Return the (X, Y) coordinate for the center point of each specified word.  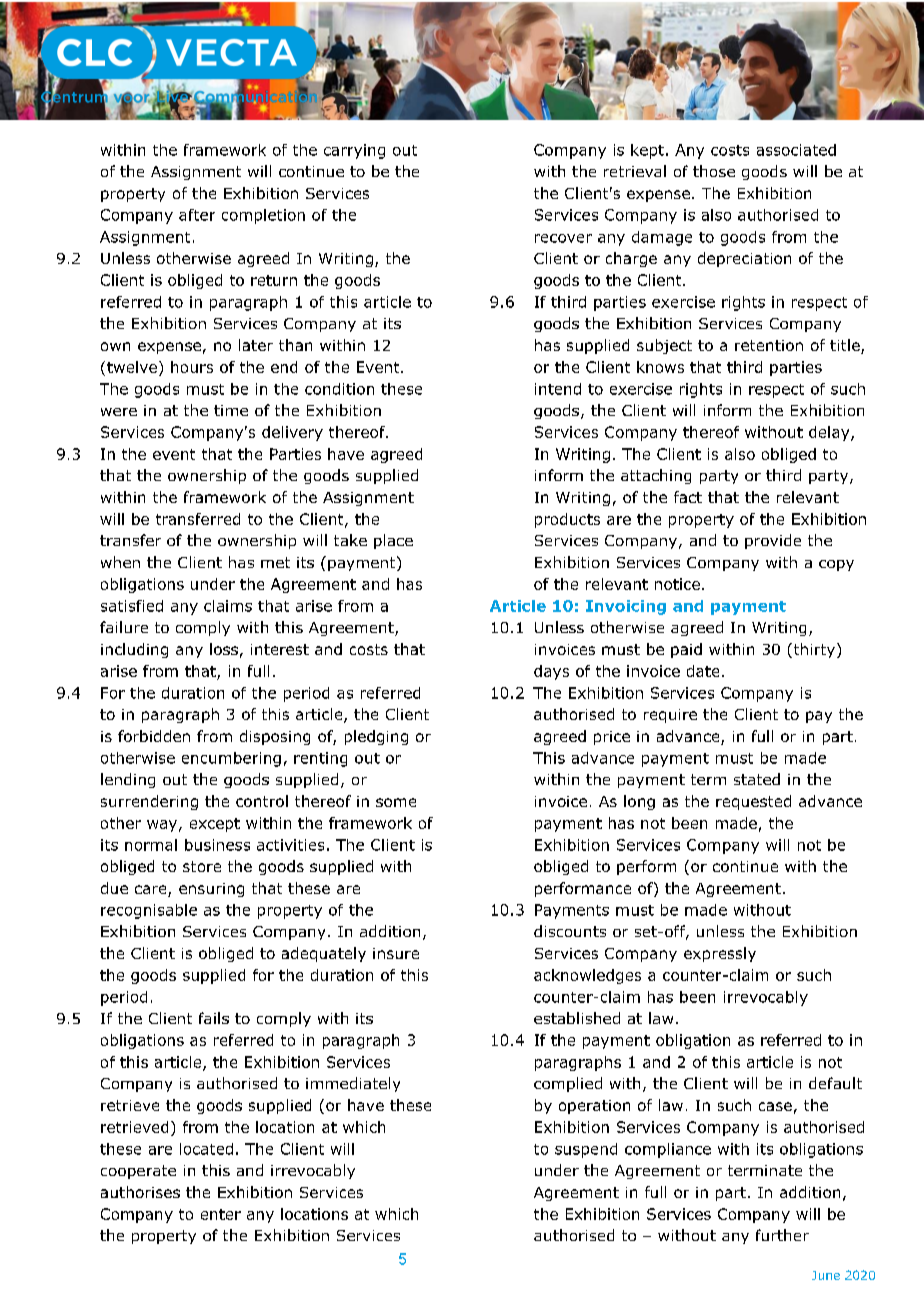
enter (221, 1214)
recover (563, 238)
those (714, 171)
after (197, 215)
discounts (570, 931)
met (275, 562)
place (393, 541)
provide (773, 541)
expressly (720, 954)
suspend (586, 1150)
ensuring (211, 890)
